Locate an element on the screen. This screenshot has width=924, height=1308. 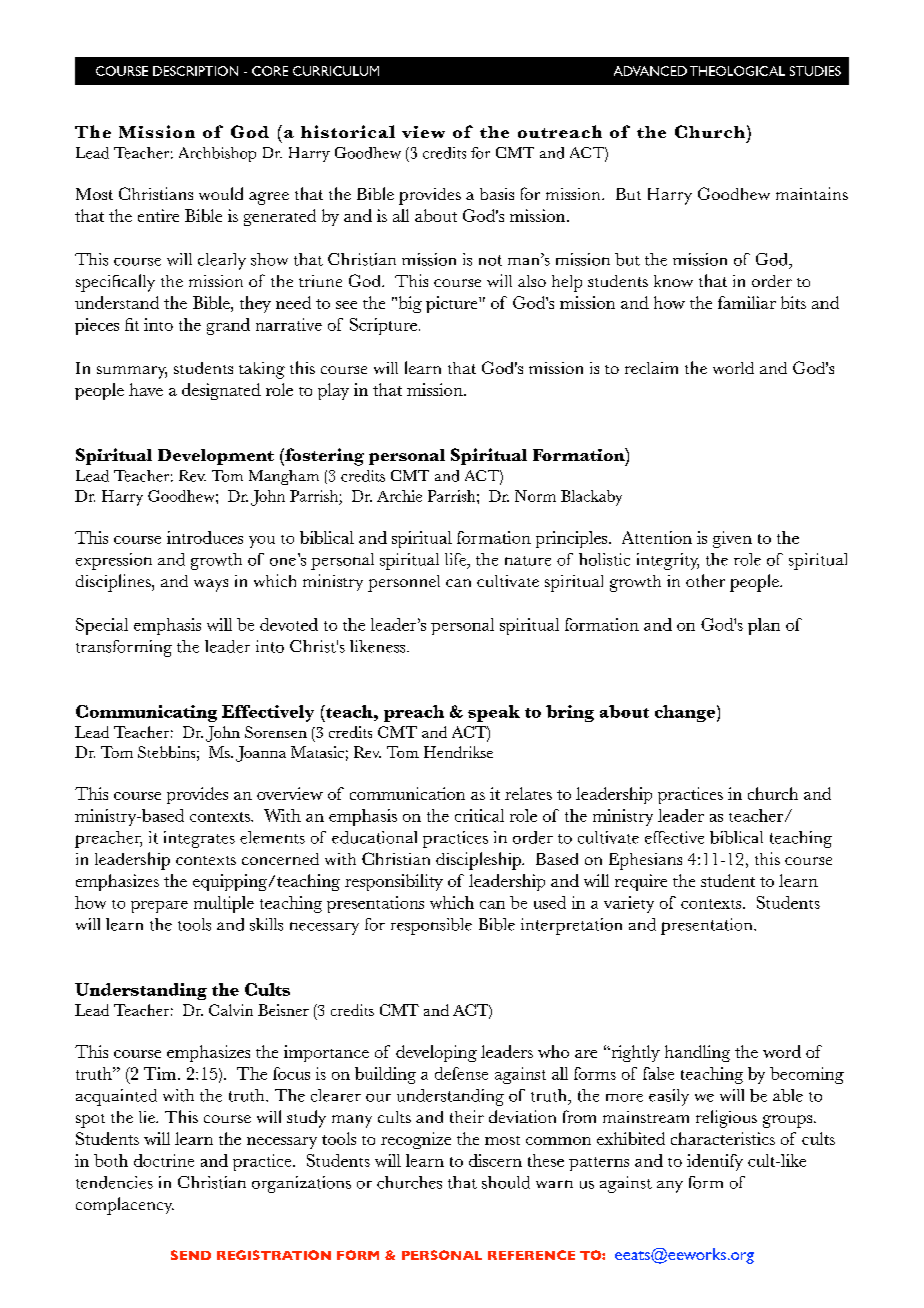
DESCRIPTION is located at coordinates (195, 71).
